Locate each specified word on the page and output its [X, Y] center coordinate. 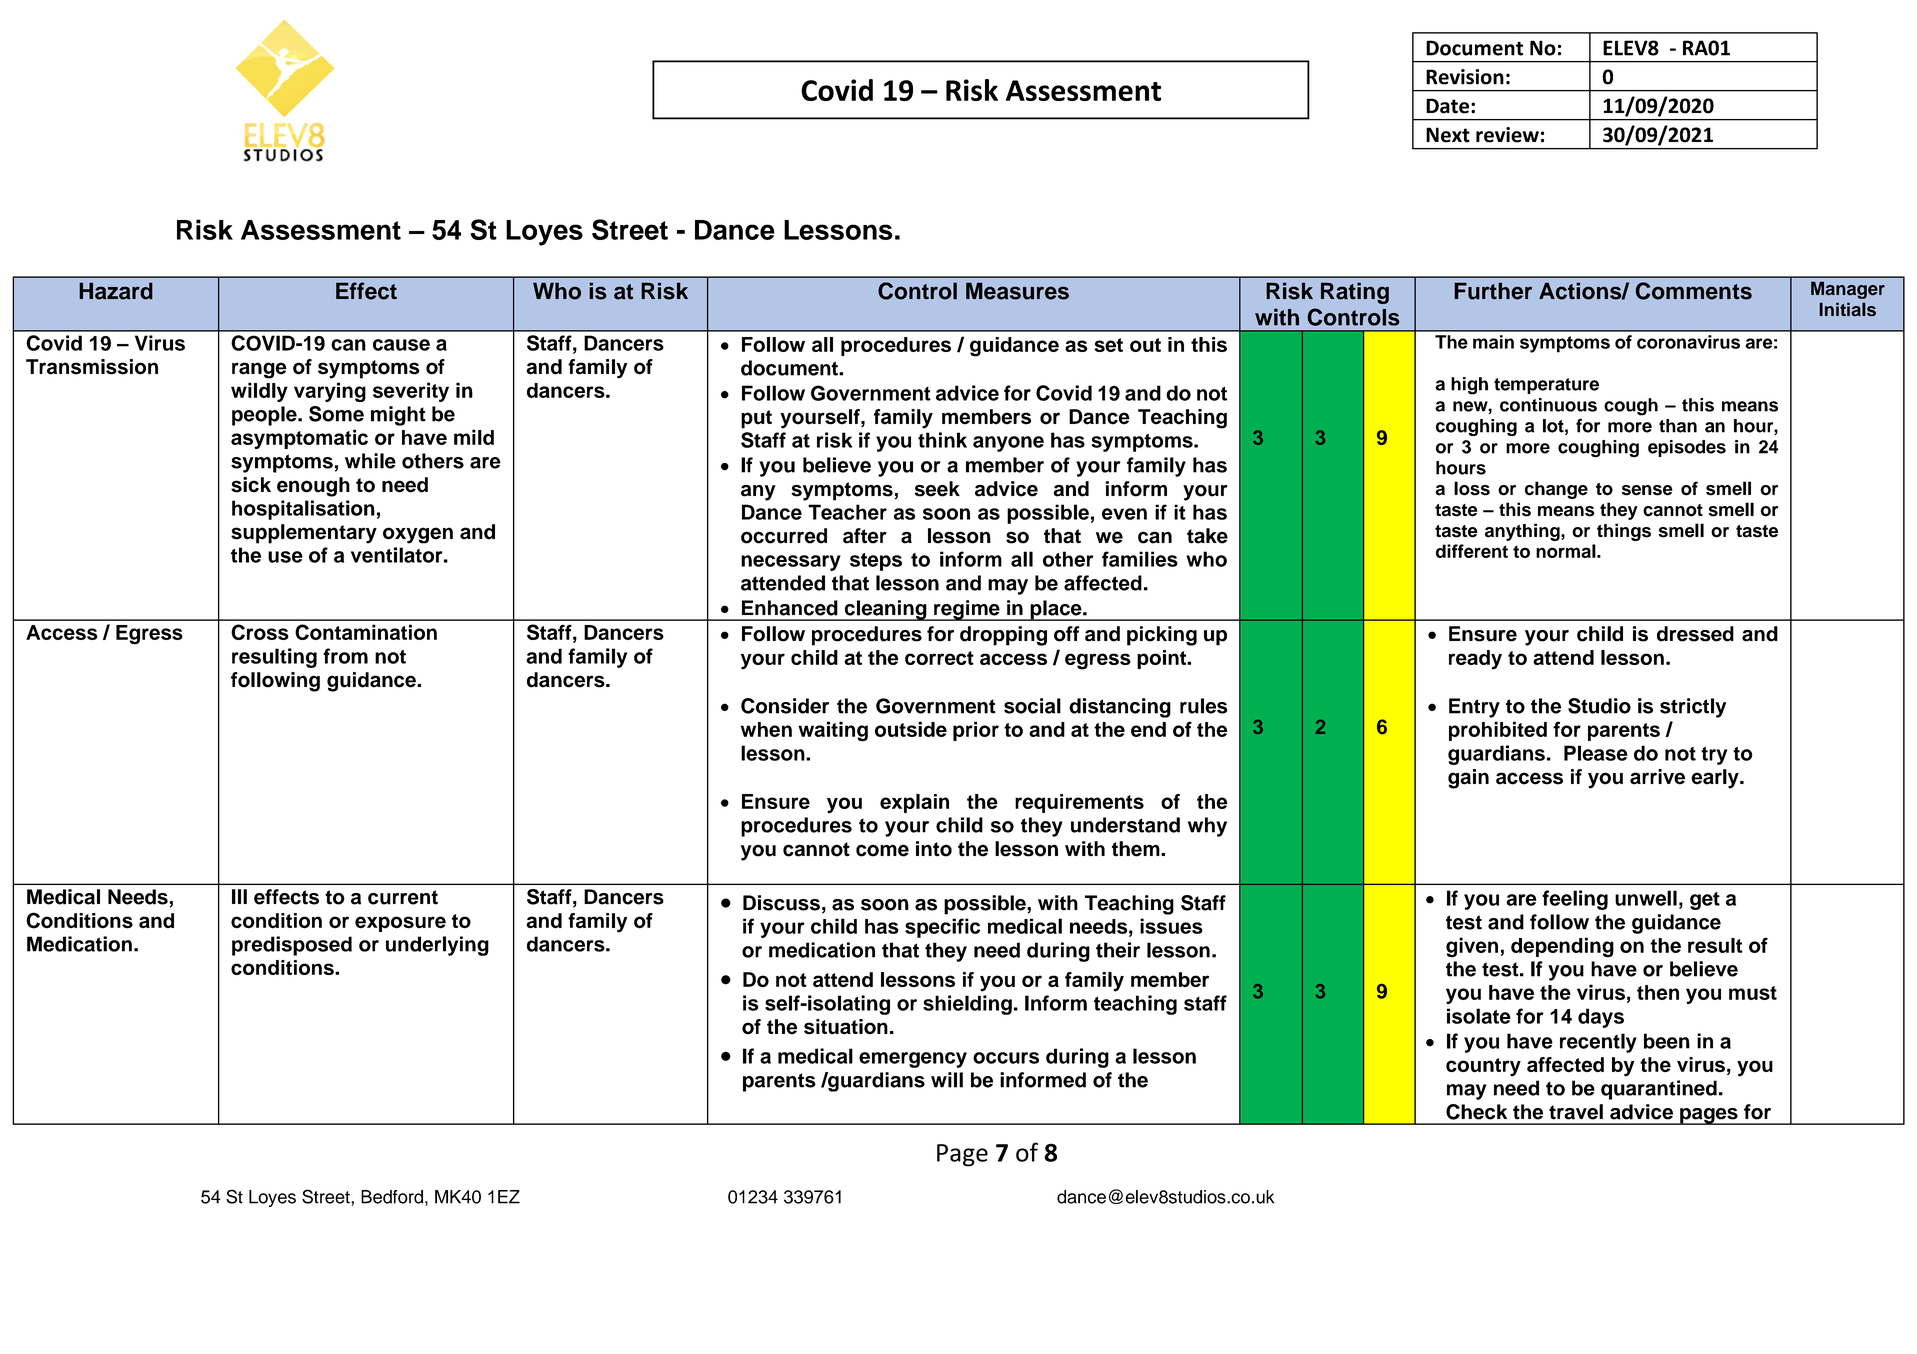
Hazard [116, 291]
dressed [1695, 634]
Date [1447, 106]
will [947, 1080]
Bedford [392, 1197]
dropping [1003, 636]
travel [1576, 1112]
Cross [260, 632]
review [1507, 135]
